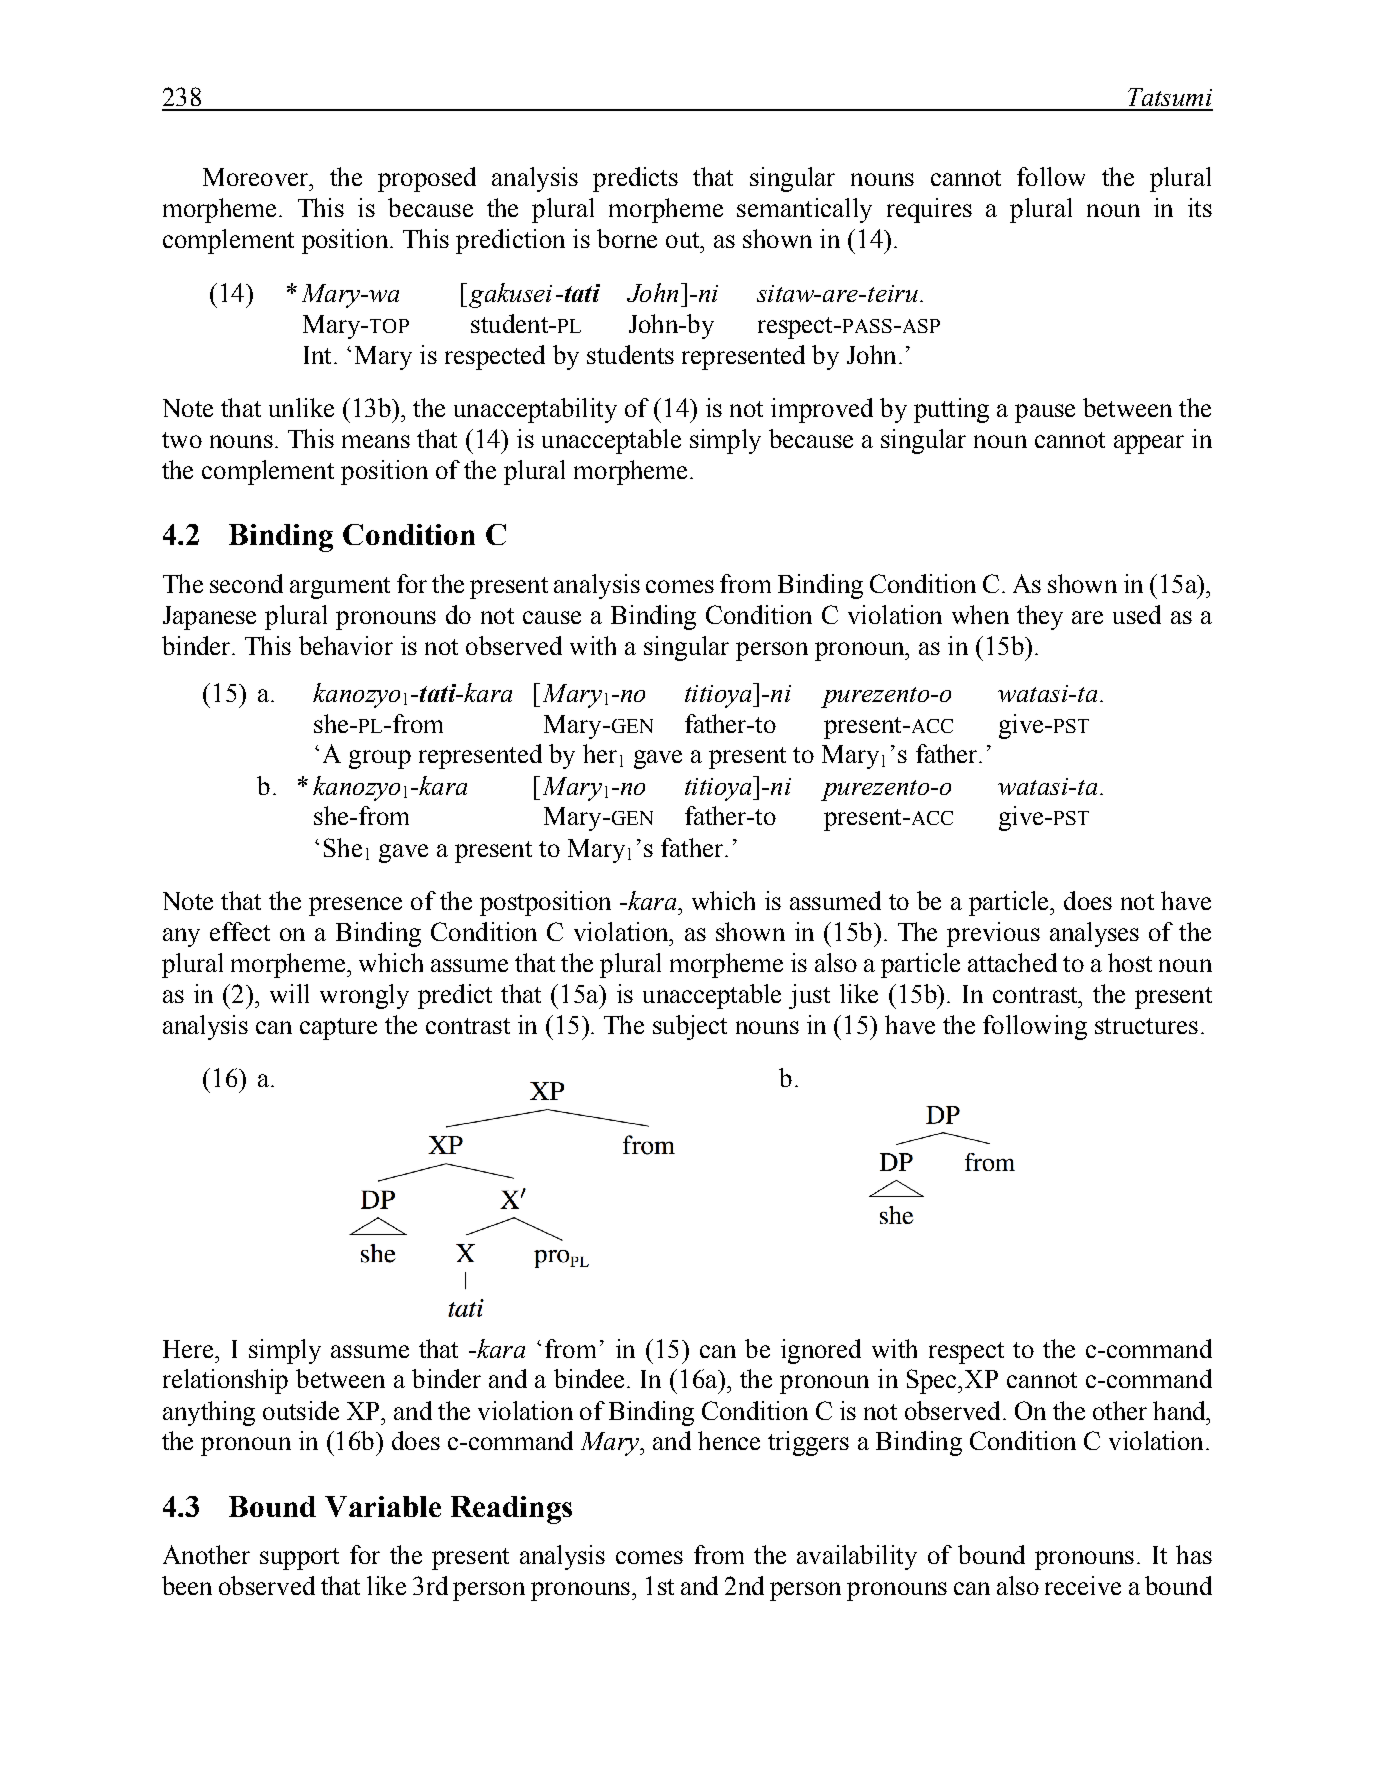 Image resolution: width=1374 pixels, height=1778 pixels. What do you see at coordinates (690, 1027) in the page?
I see `subject` at bounding box center [690, 1027].
